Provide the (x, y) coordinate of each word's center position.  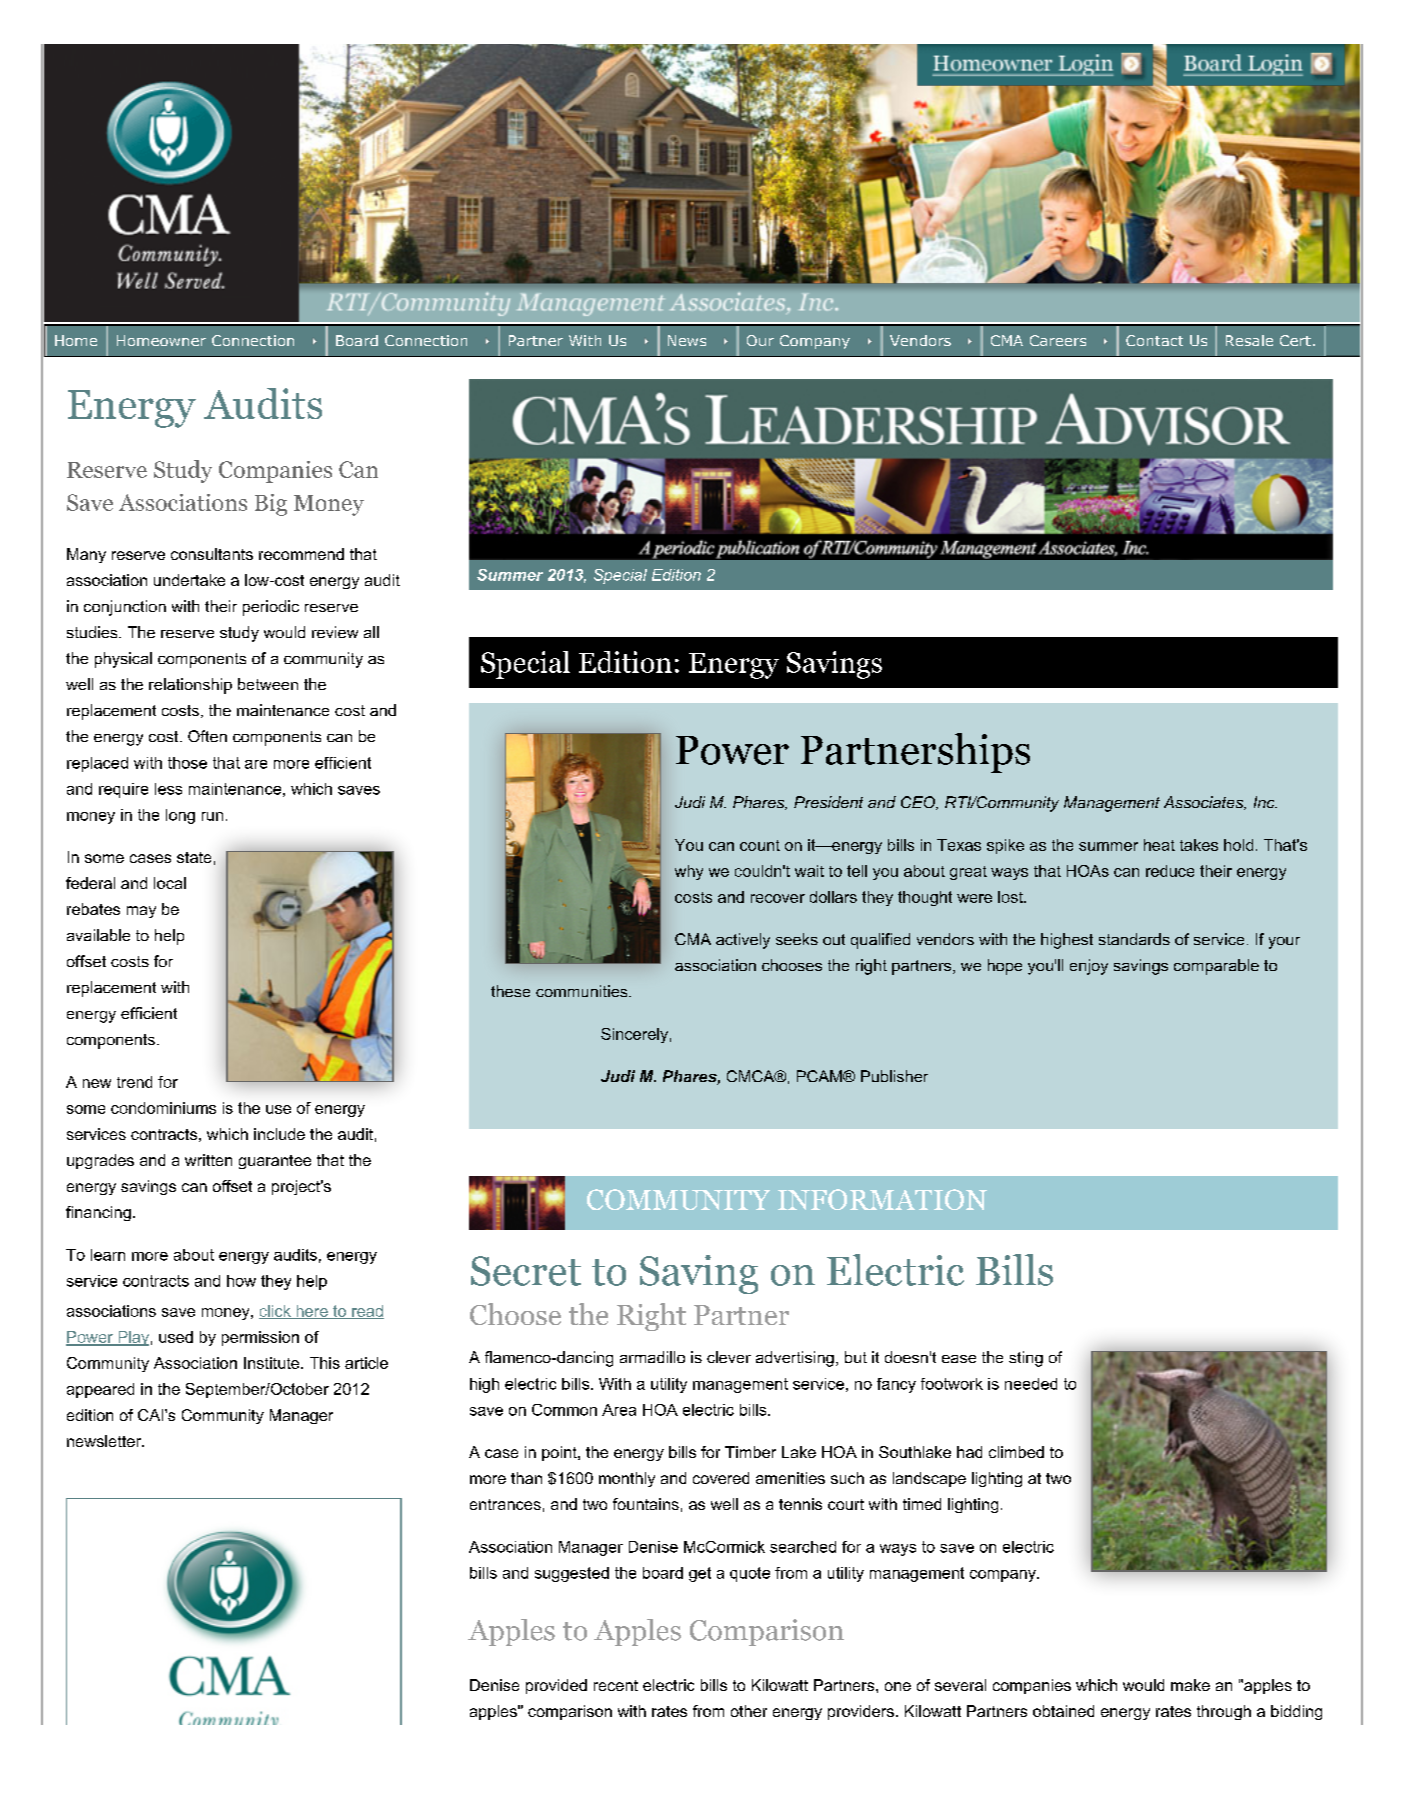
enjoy (1089, 967)
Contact (1154, 340)
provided (556, 1686)
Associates (1205, 803)
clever (729, 1357)
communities (583, 991)
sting (1026, 1359)
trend (134, 1082)
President (828, 802)
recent (616, 1685)
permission (260, 1338)
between (268, 684)
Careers (1058, 340)
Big (271, 505)
